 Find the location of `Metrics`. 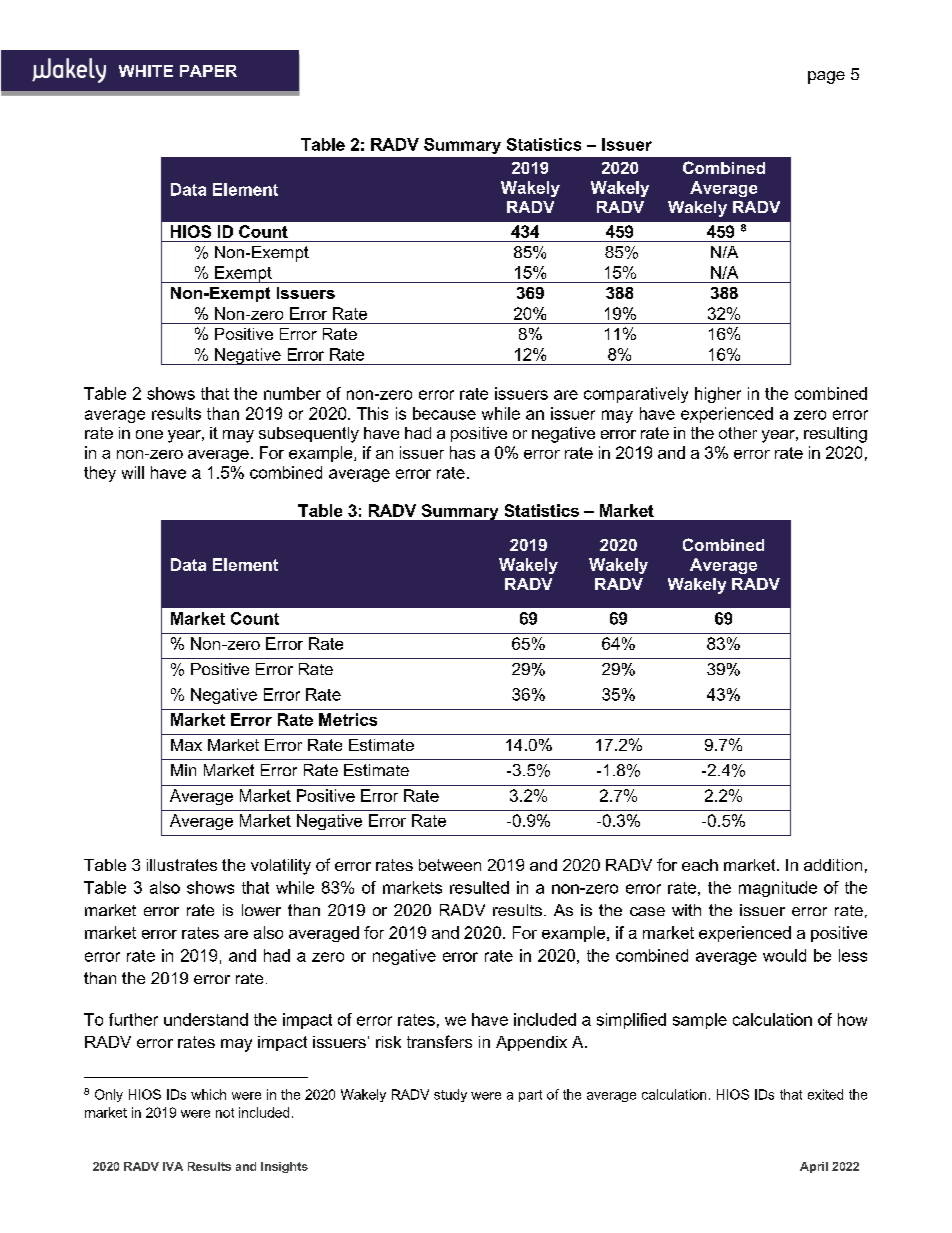

Metrics is located at coordinates (348, 719).
